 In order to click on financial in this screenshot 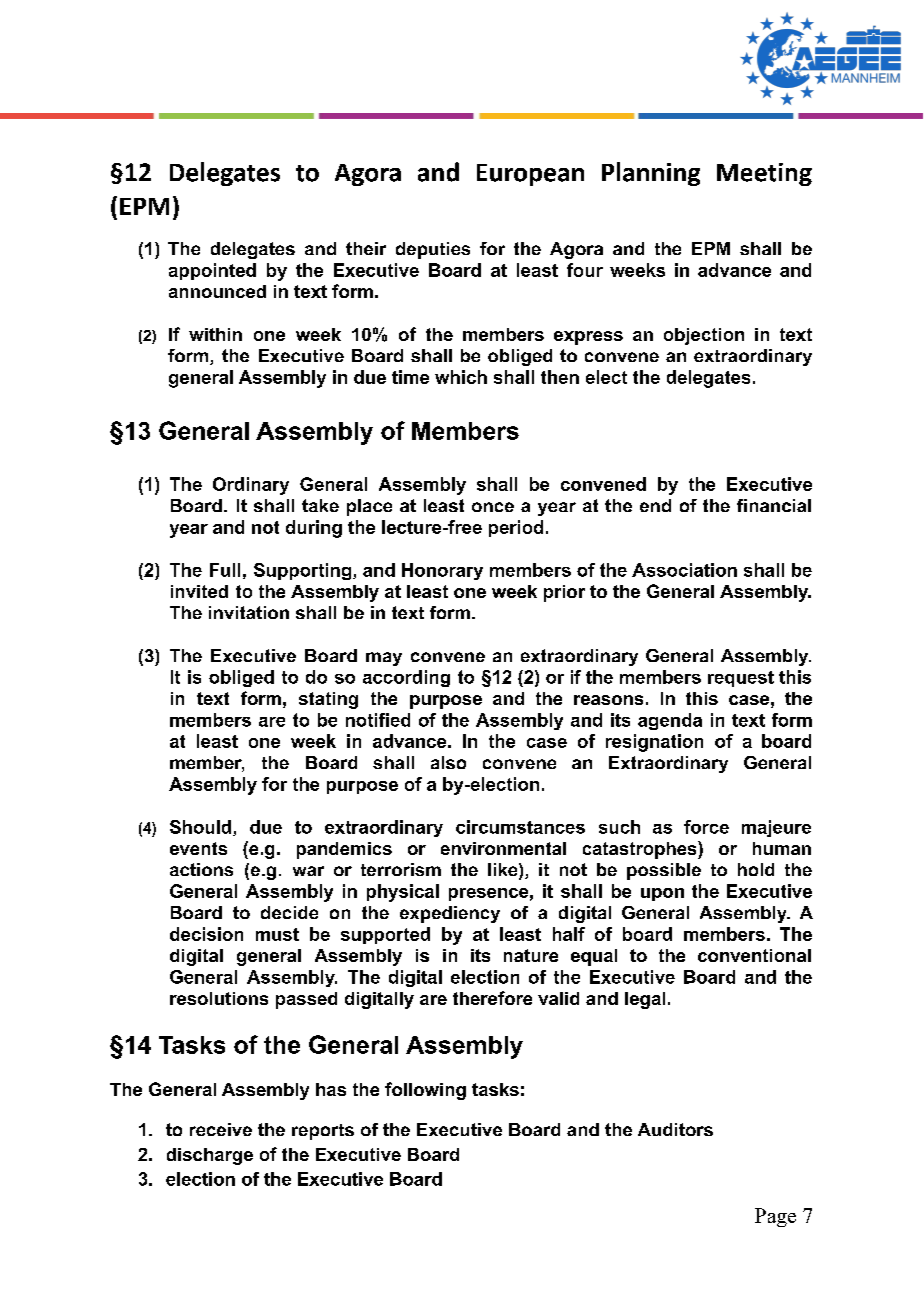, I will do `click(774, 505)`.
